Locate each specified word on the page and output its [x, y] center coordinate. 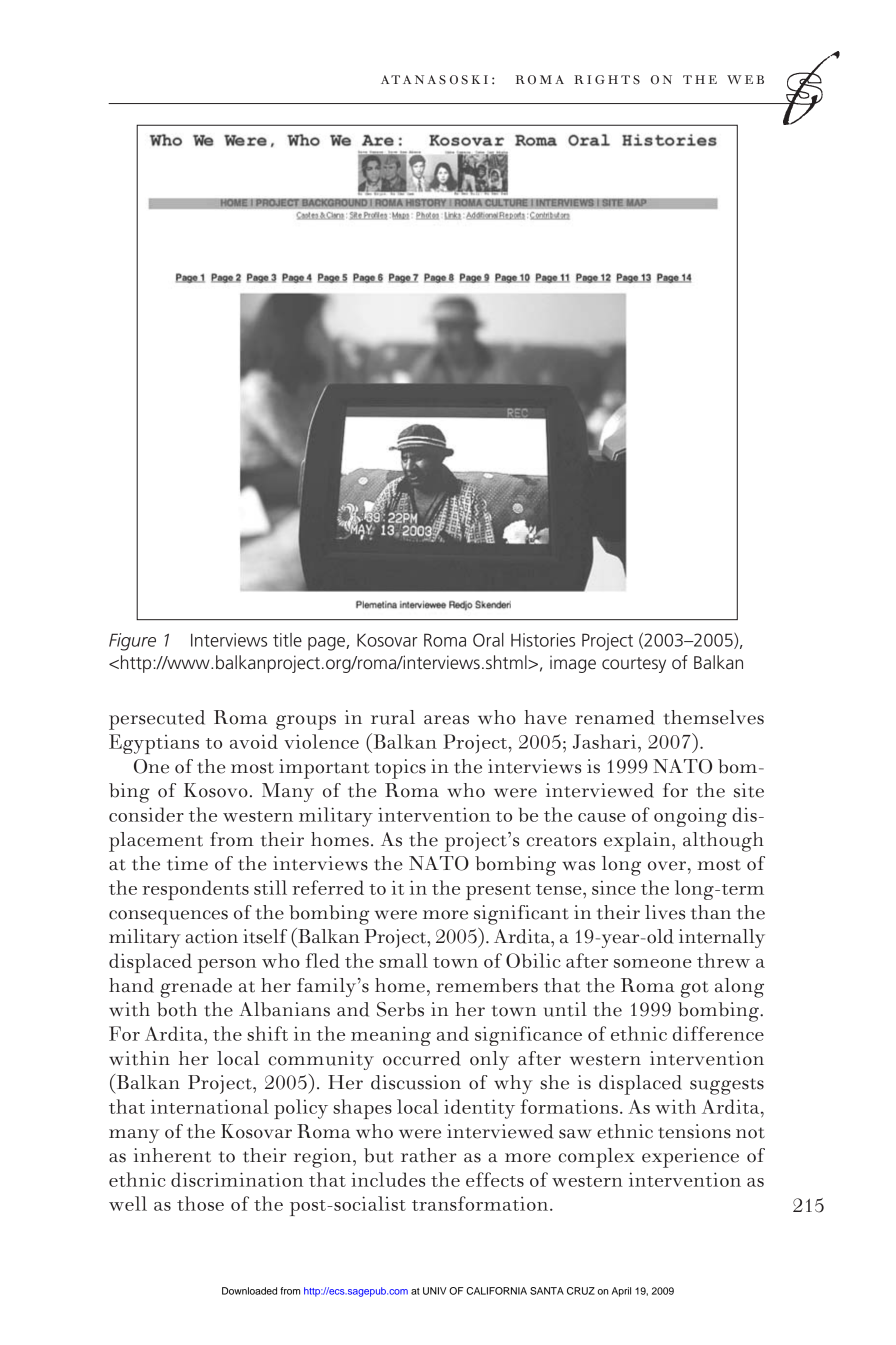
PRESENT [498, 892]
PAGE [327, 644]
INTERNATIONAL [210, 1106]
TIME [187, 863]
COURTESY [634, 665]
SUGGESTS [727, 1086]
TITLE [287, 640]
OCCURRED [422, 1058]
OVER [668, 866]
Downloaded [249, 1291]
